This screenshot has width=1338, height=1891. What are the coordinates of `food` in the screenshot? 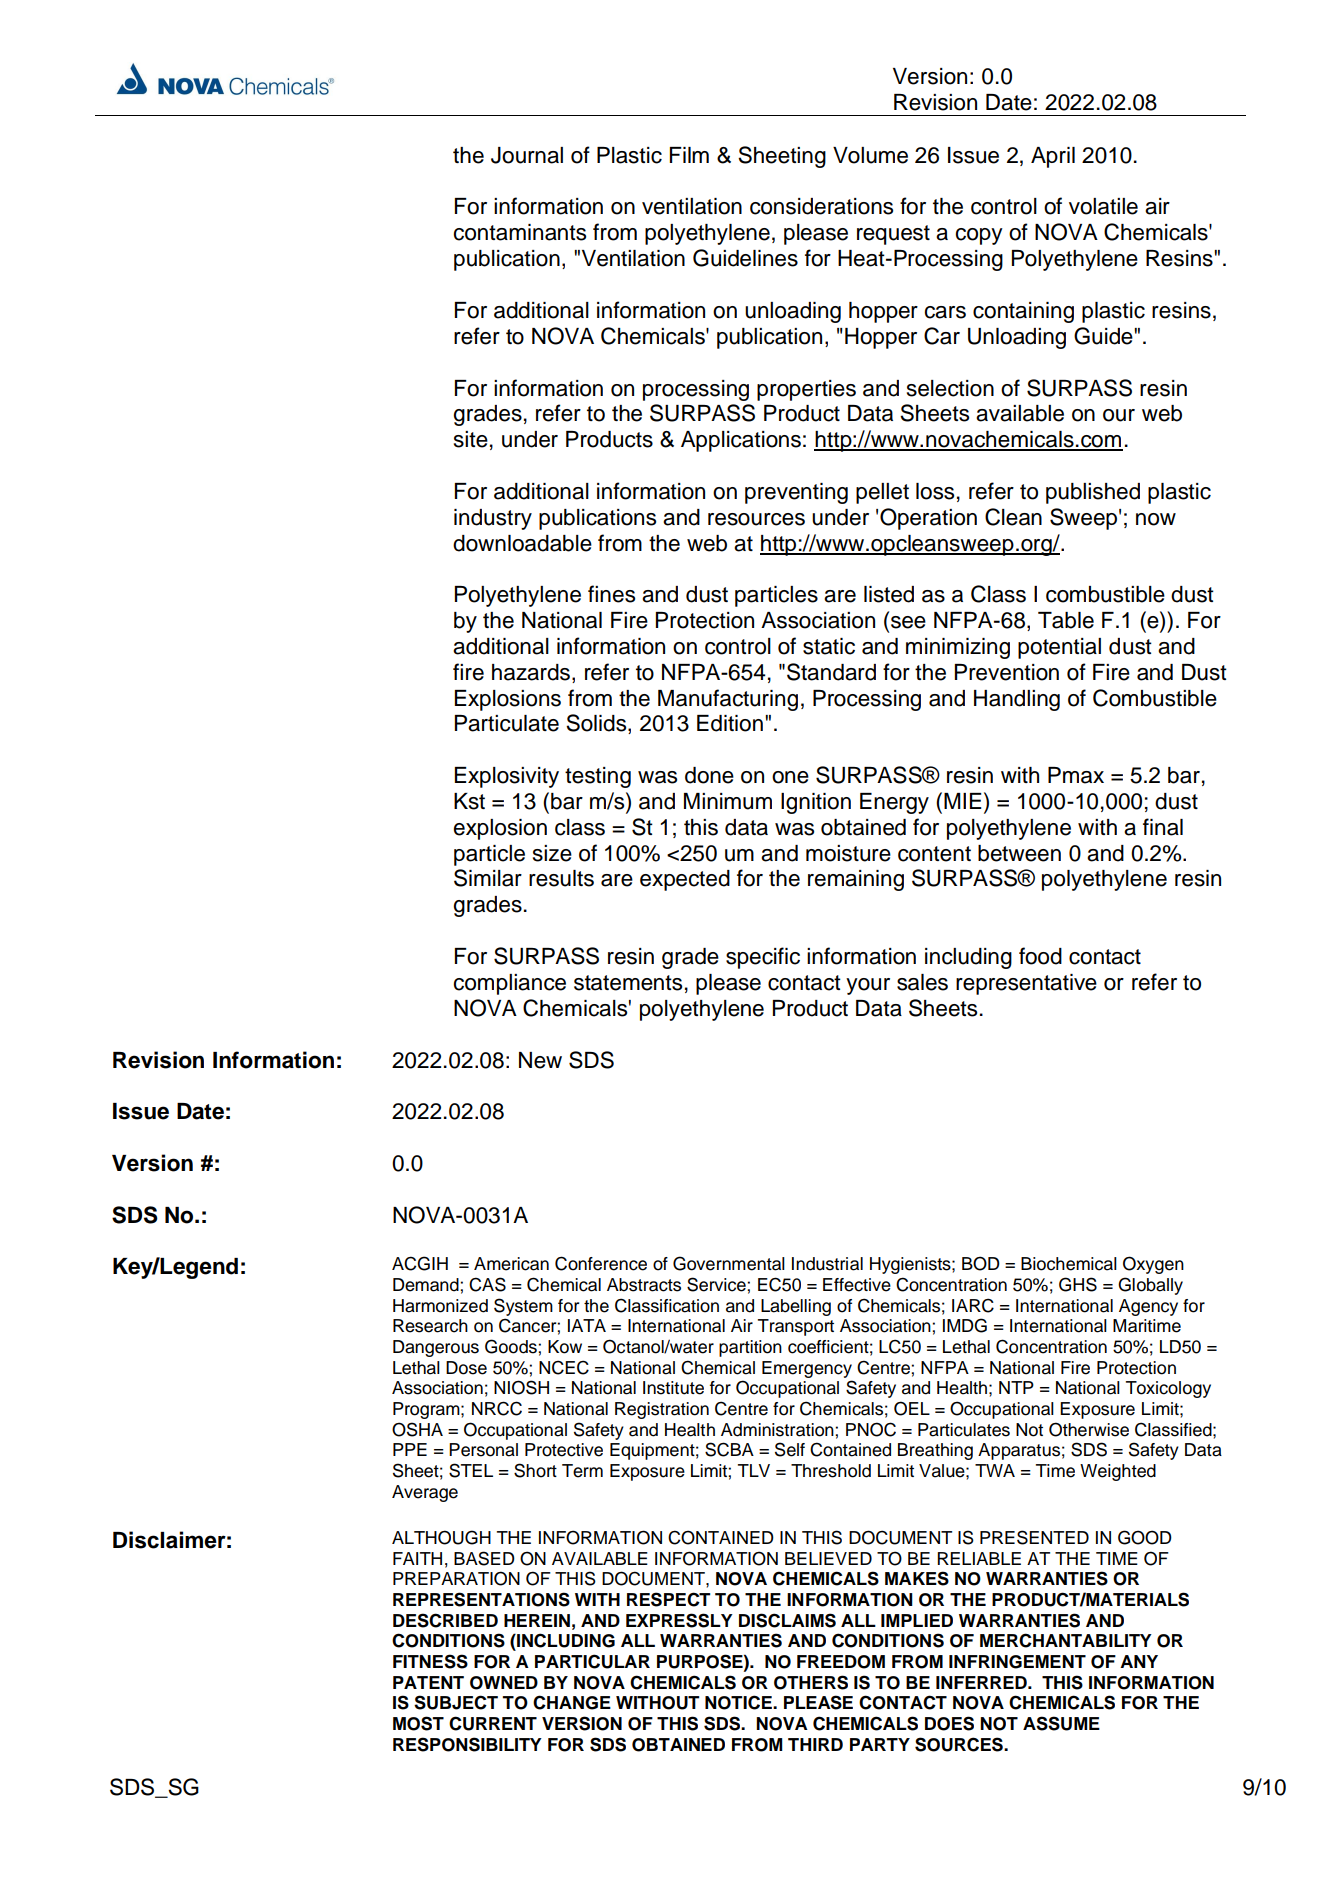 It's located at (1040, 956).
